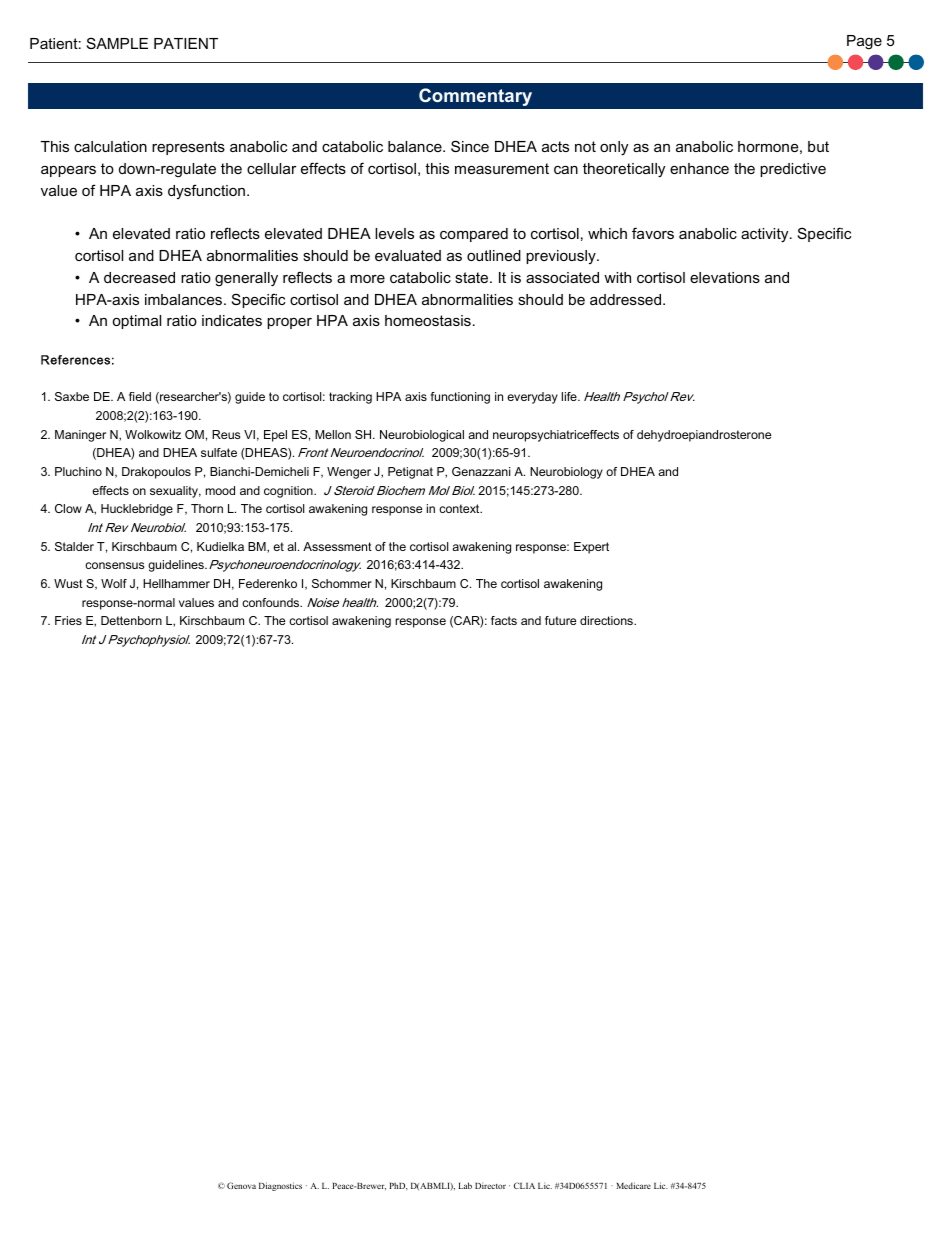 This screenshot has width=952, height=1233. I want to click on directions, so click(607, 620).
